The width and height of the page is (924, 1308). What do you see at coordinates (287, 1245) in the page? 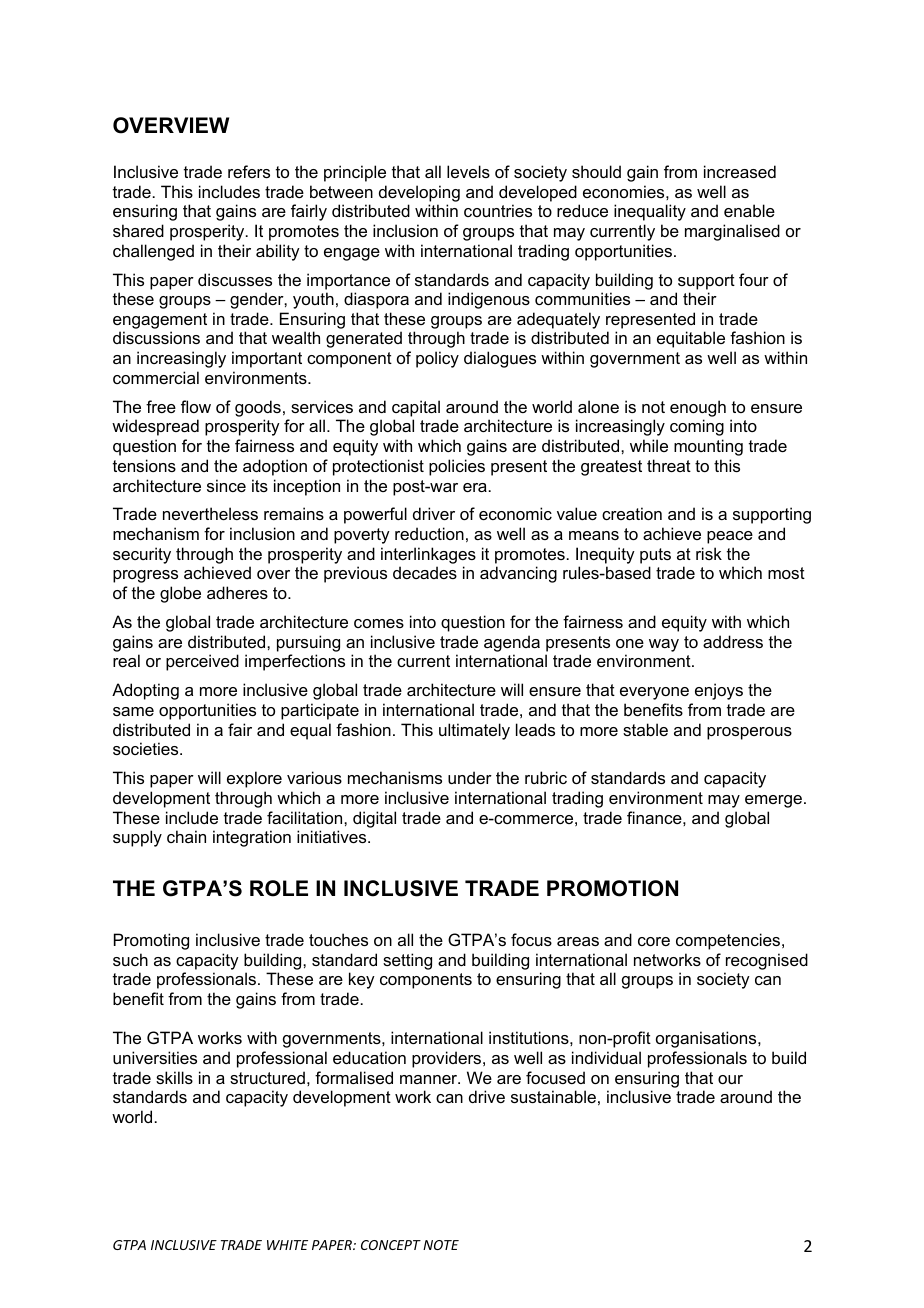
I see `WHITE` at bounding box center [287, 1245].
